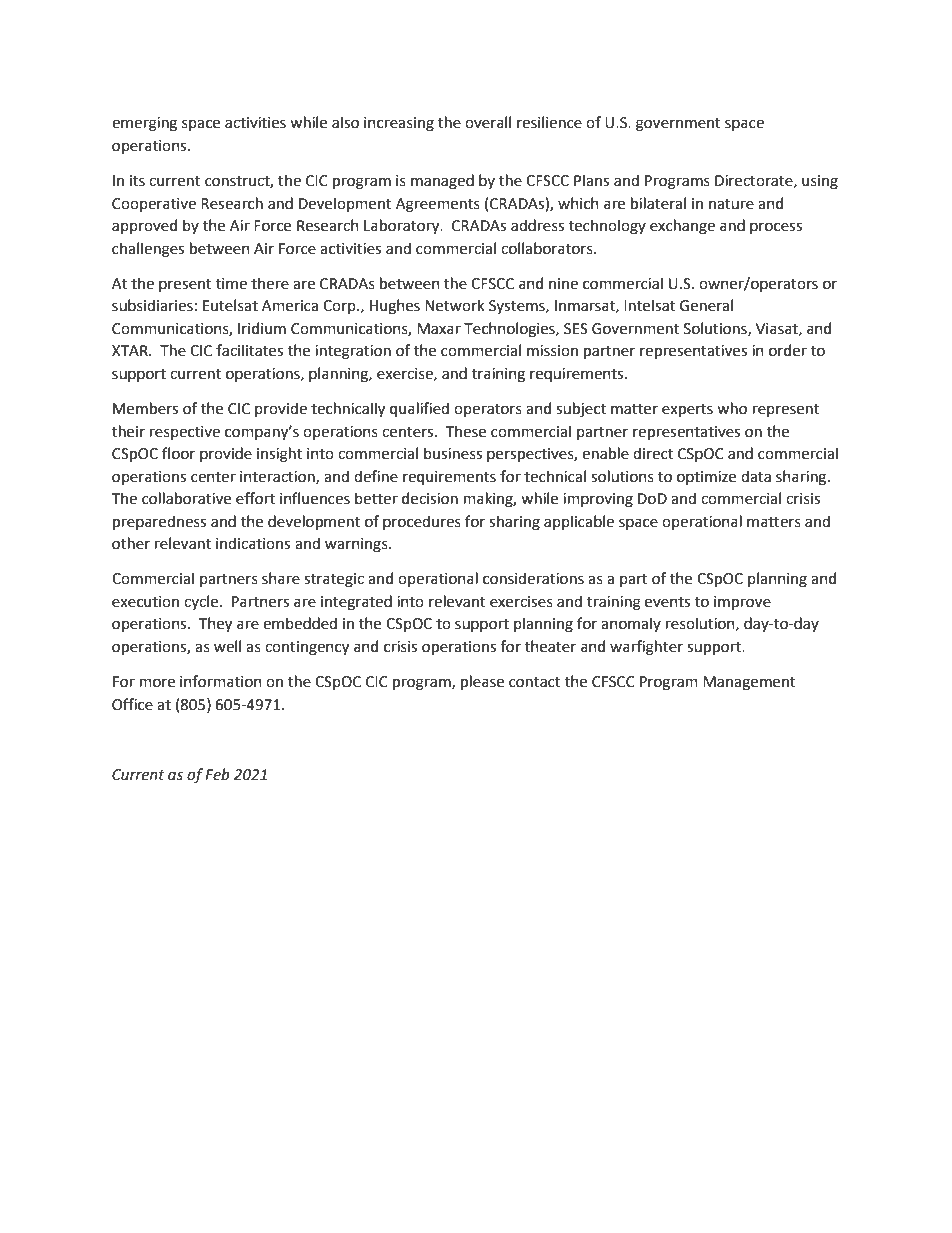 The width and height of the screenshot is (952, 1233). What do you see at coordinates (178, 453) in the screenshot?
I see `floor` at bounding box center [178, 453].
